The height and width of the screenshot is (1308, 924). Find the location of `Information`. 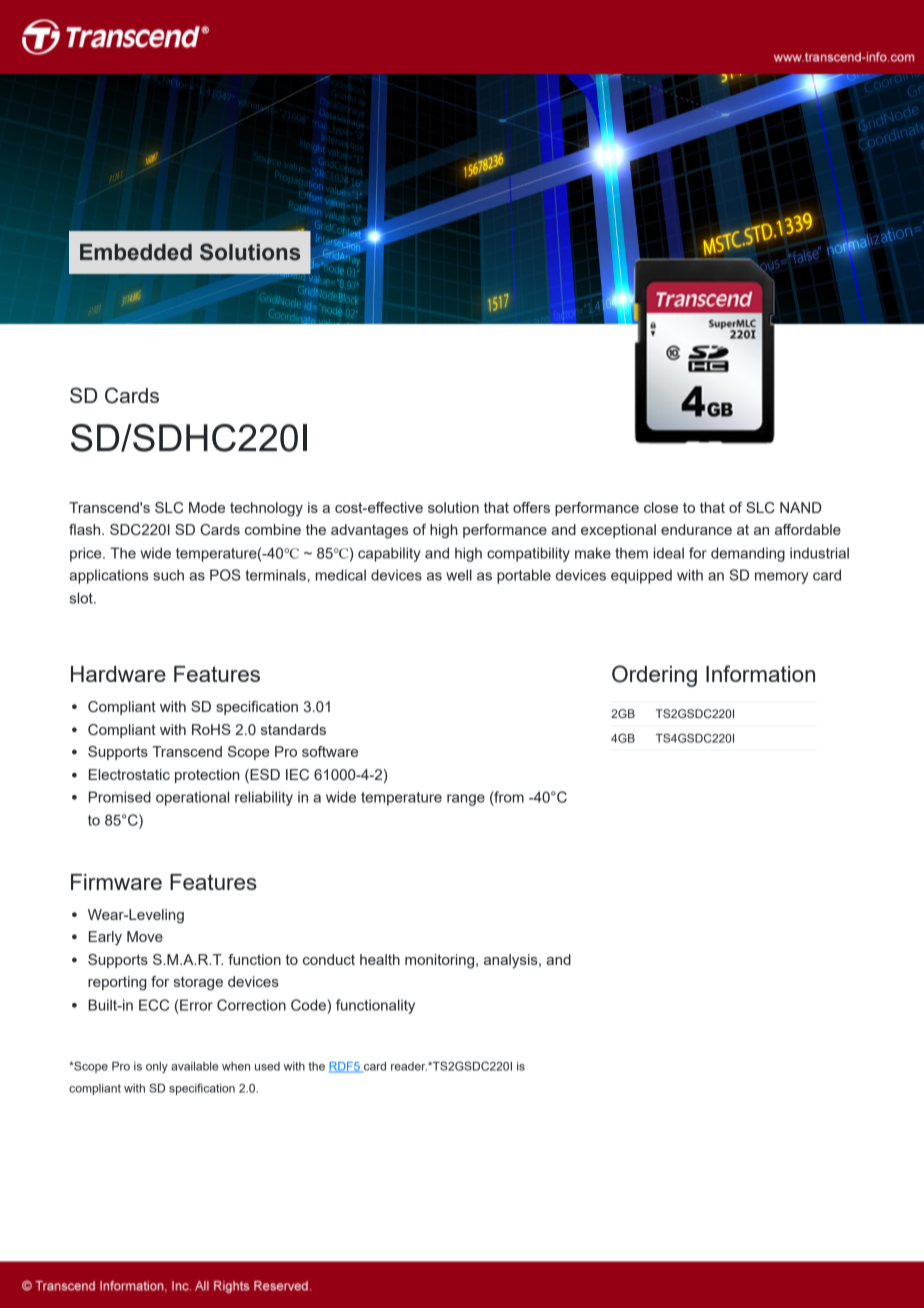

Information is located at coordinates (760, 673).
